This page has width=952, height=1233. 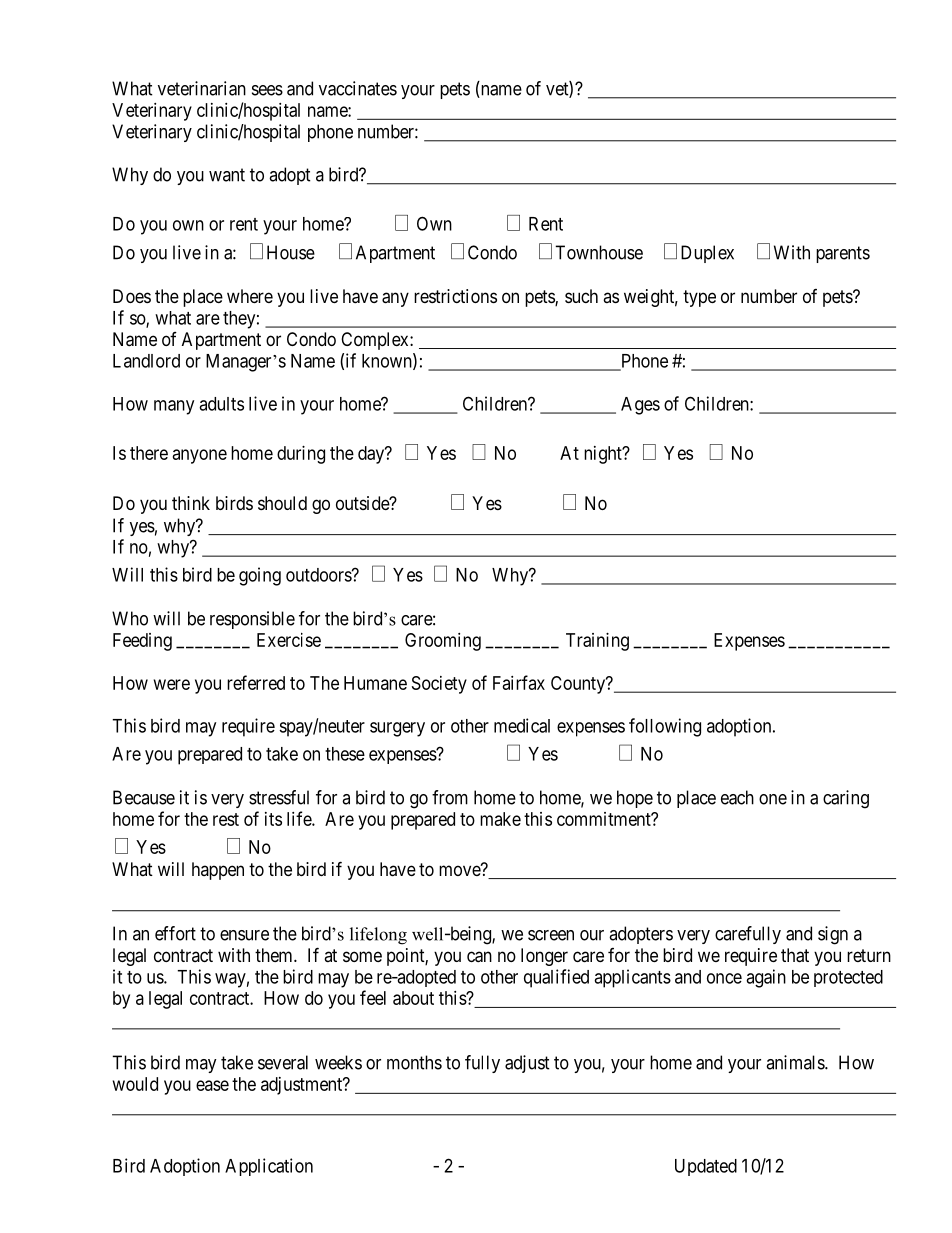 What do you see at coordinates (414, 1062) in the page?
I see `months` at bounding box center [414, 1062].
